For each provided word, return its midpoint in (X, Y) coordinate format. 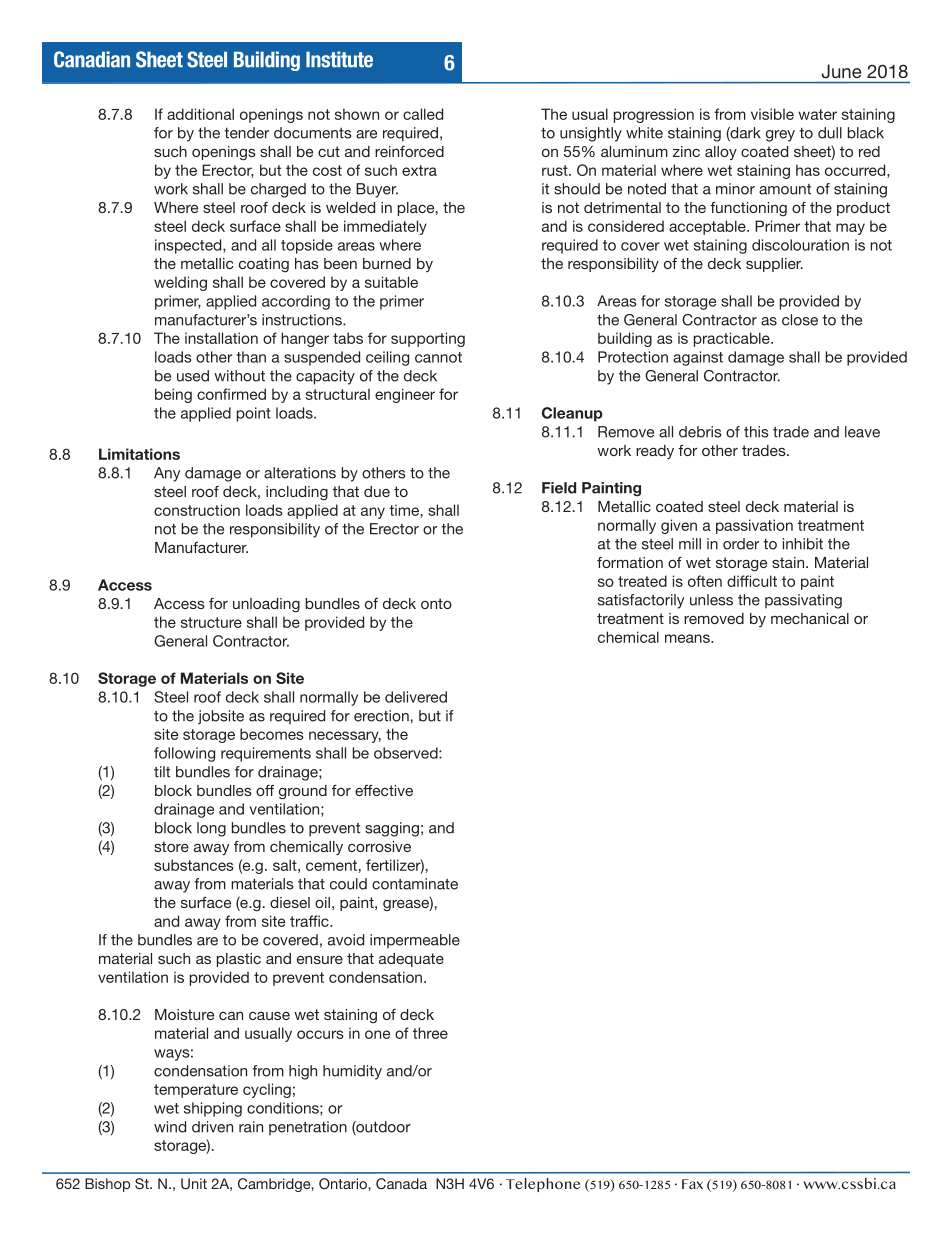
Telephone (543, 1185)
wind (170, 1127)
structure (211, 622)
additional (200, 114)
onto (436, 603)
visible (772, 114)
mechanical (810, 618)
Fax (692, 1184)
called (423, 114)
